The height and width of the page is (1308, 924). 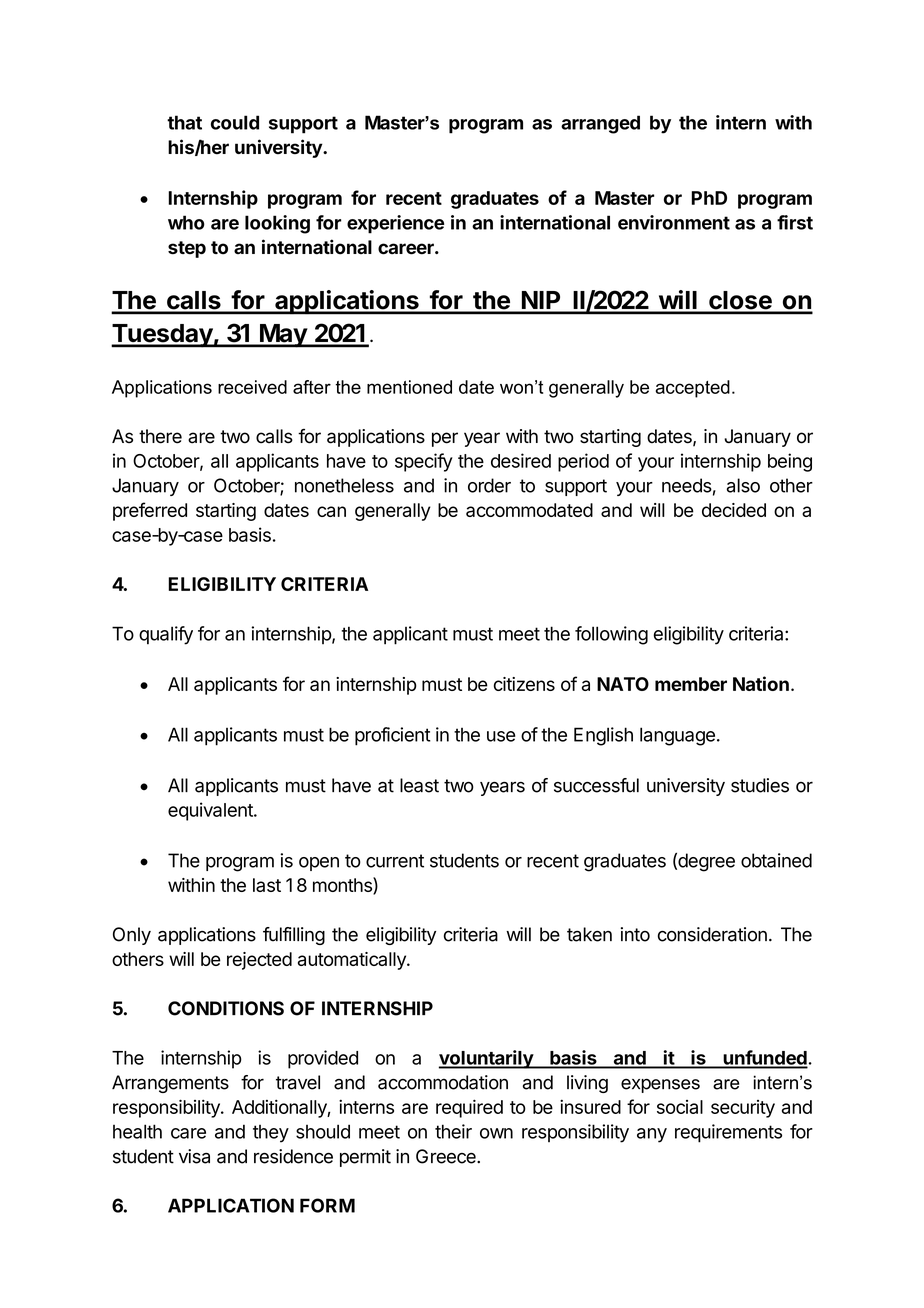 What do you see at coordinates (211, 811) in the page?
I see `equivalent` at bounding box center [211, 811].
